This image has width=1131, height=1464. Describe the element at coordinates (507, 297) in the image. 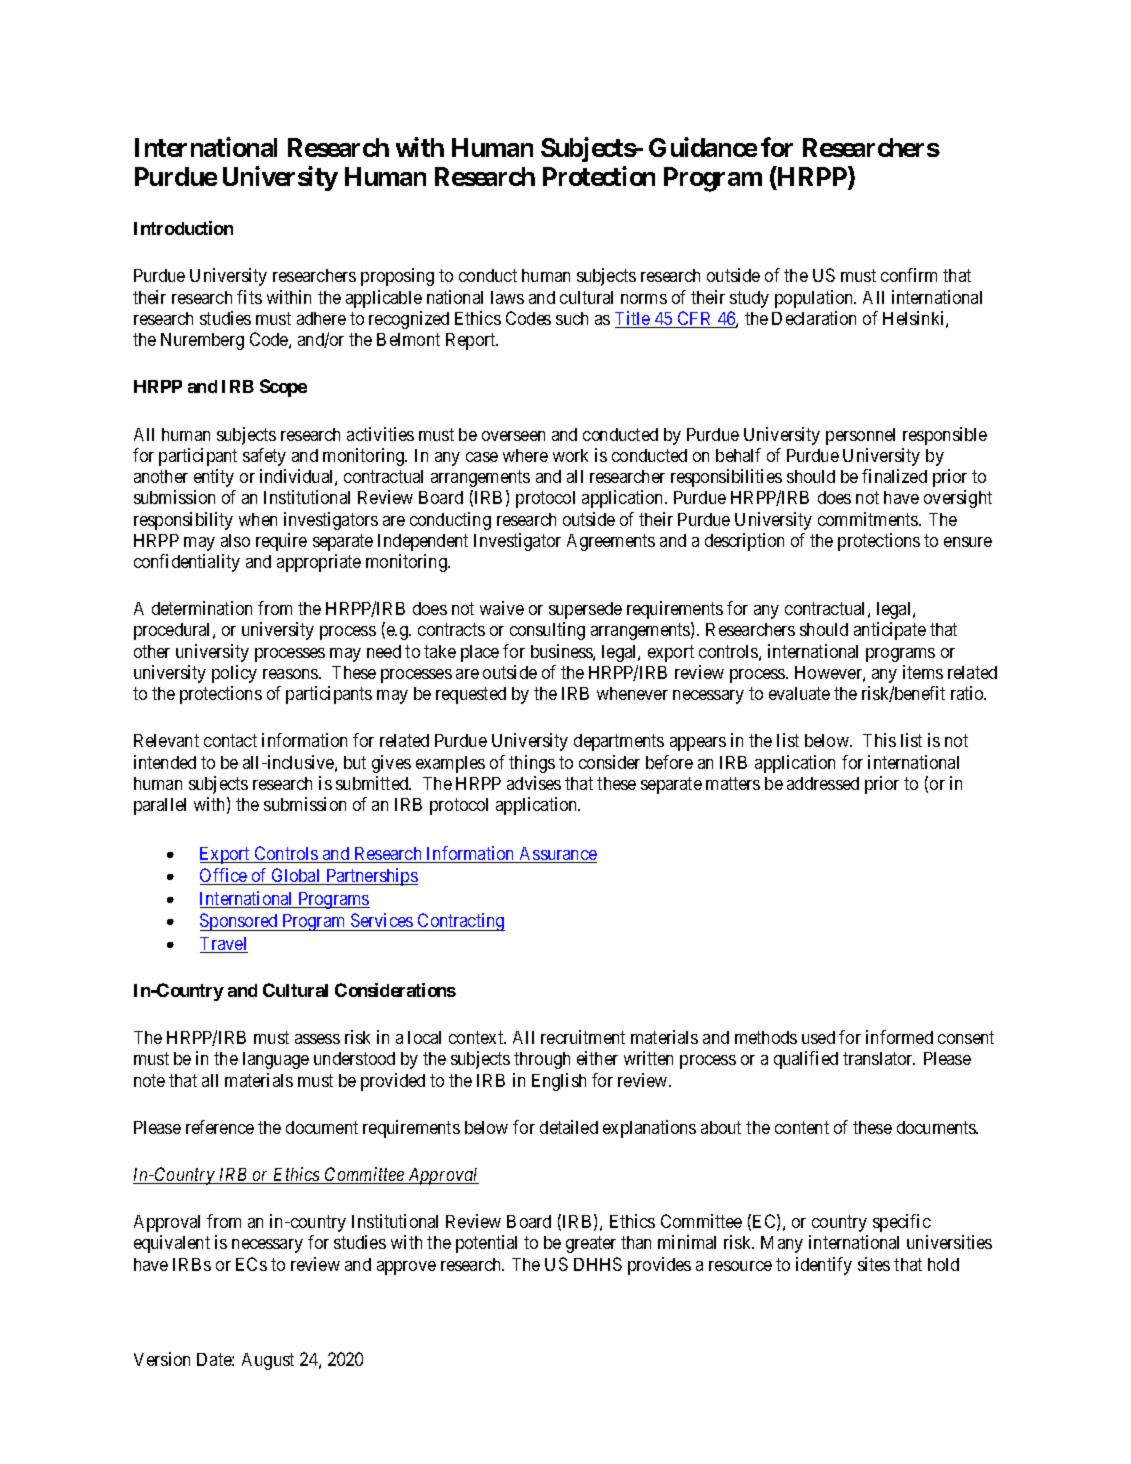

I see `laws` at that location.
